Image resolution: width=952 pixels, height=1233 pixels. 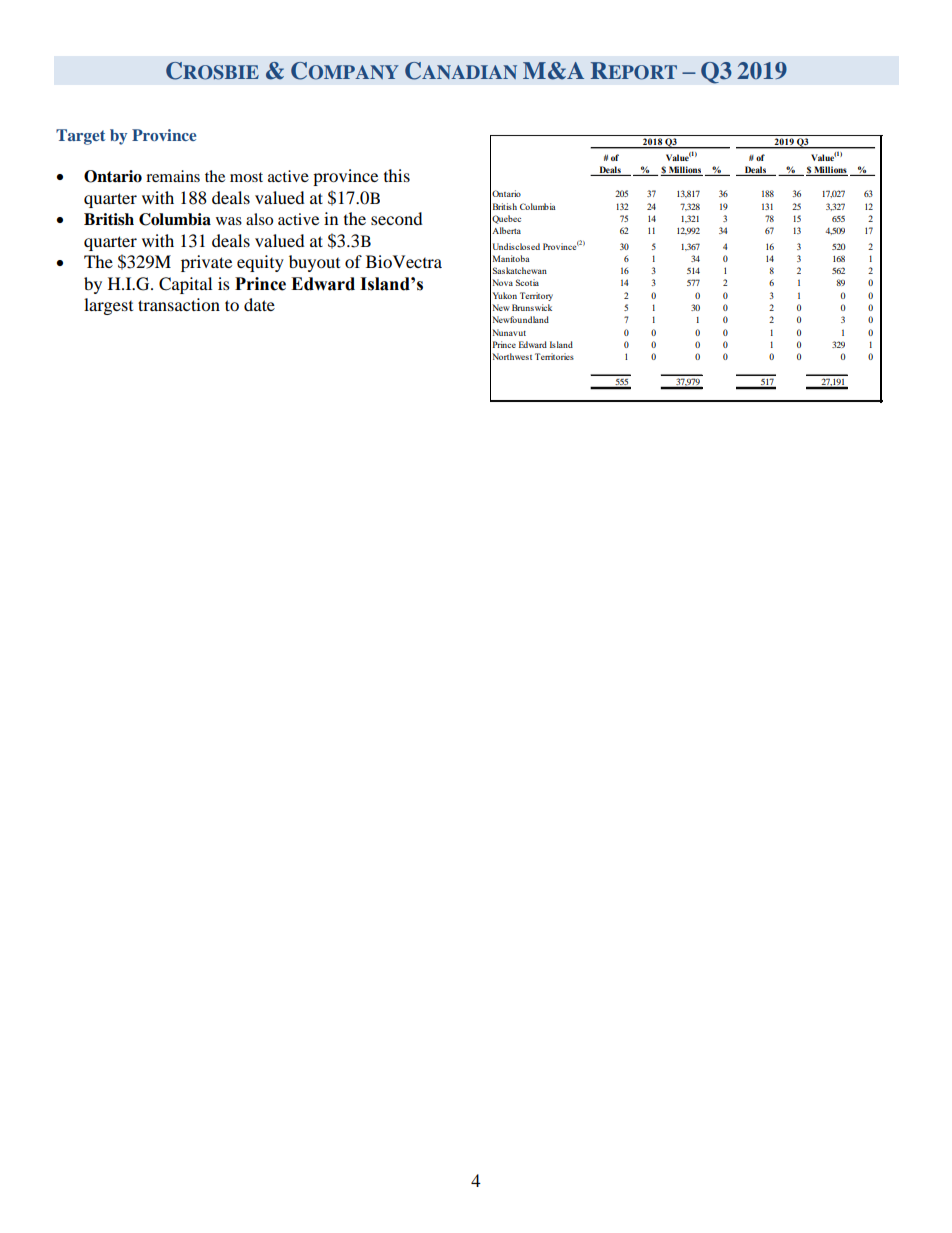 What do you see at coordinates (108, 306) in the screenshot?
I see `largest` at bounding box center [108, 306].
